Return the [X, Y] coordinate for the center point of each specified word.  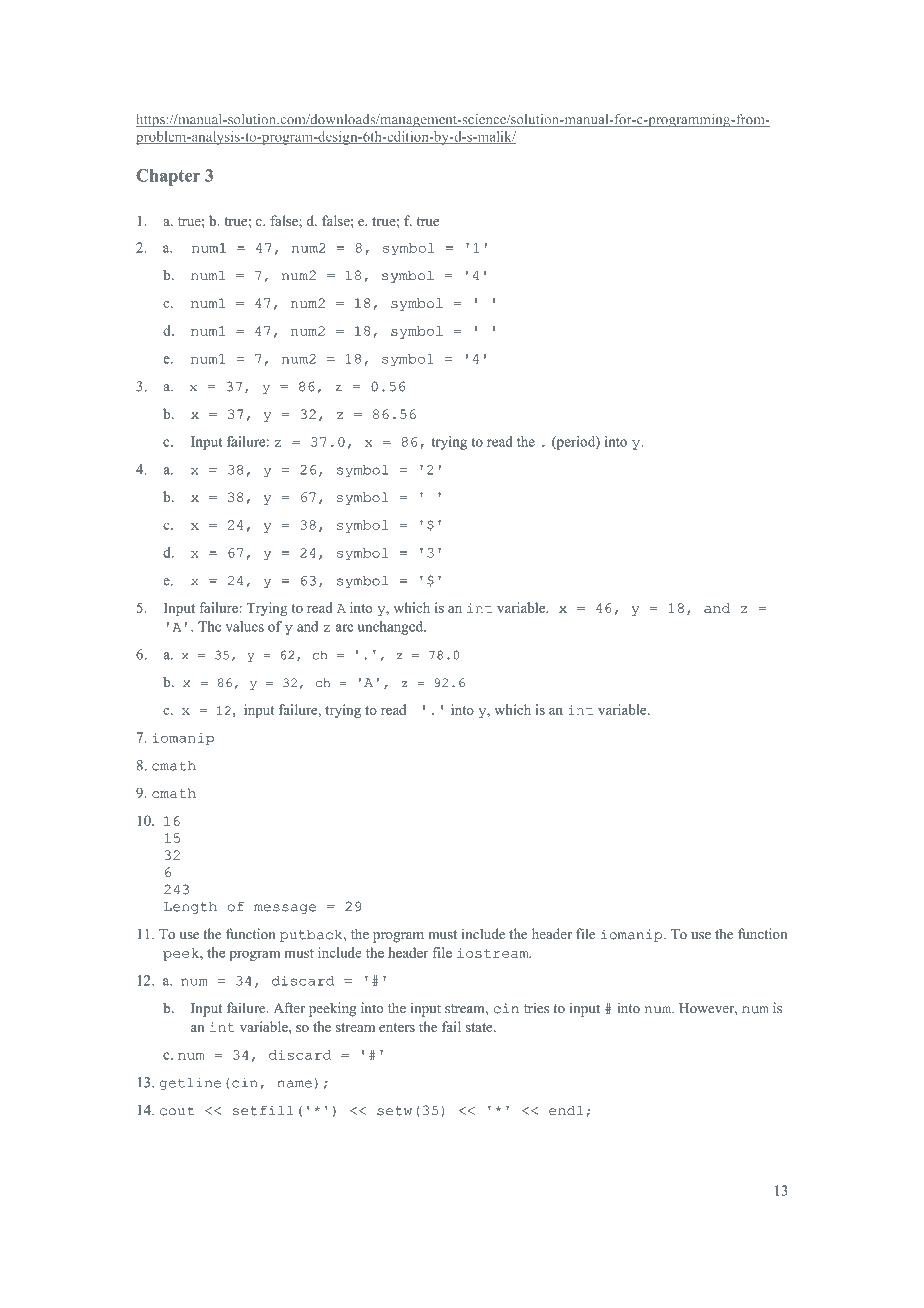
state [480, 1027]
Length [190, 908]
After [289, 1008]
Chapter [168, 177]
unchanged [392, 628]
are [344, 628]
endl [566, 1111]
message [285, 909]
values [245, 626]
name [294, 1084]
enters [397, 1027]
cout [177, 1111]
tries [536, 1008]
